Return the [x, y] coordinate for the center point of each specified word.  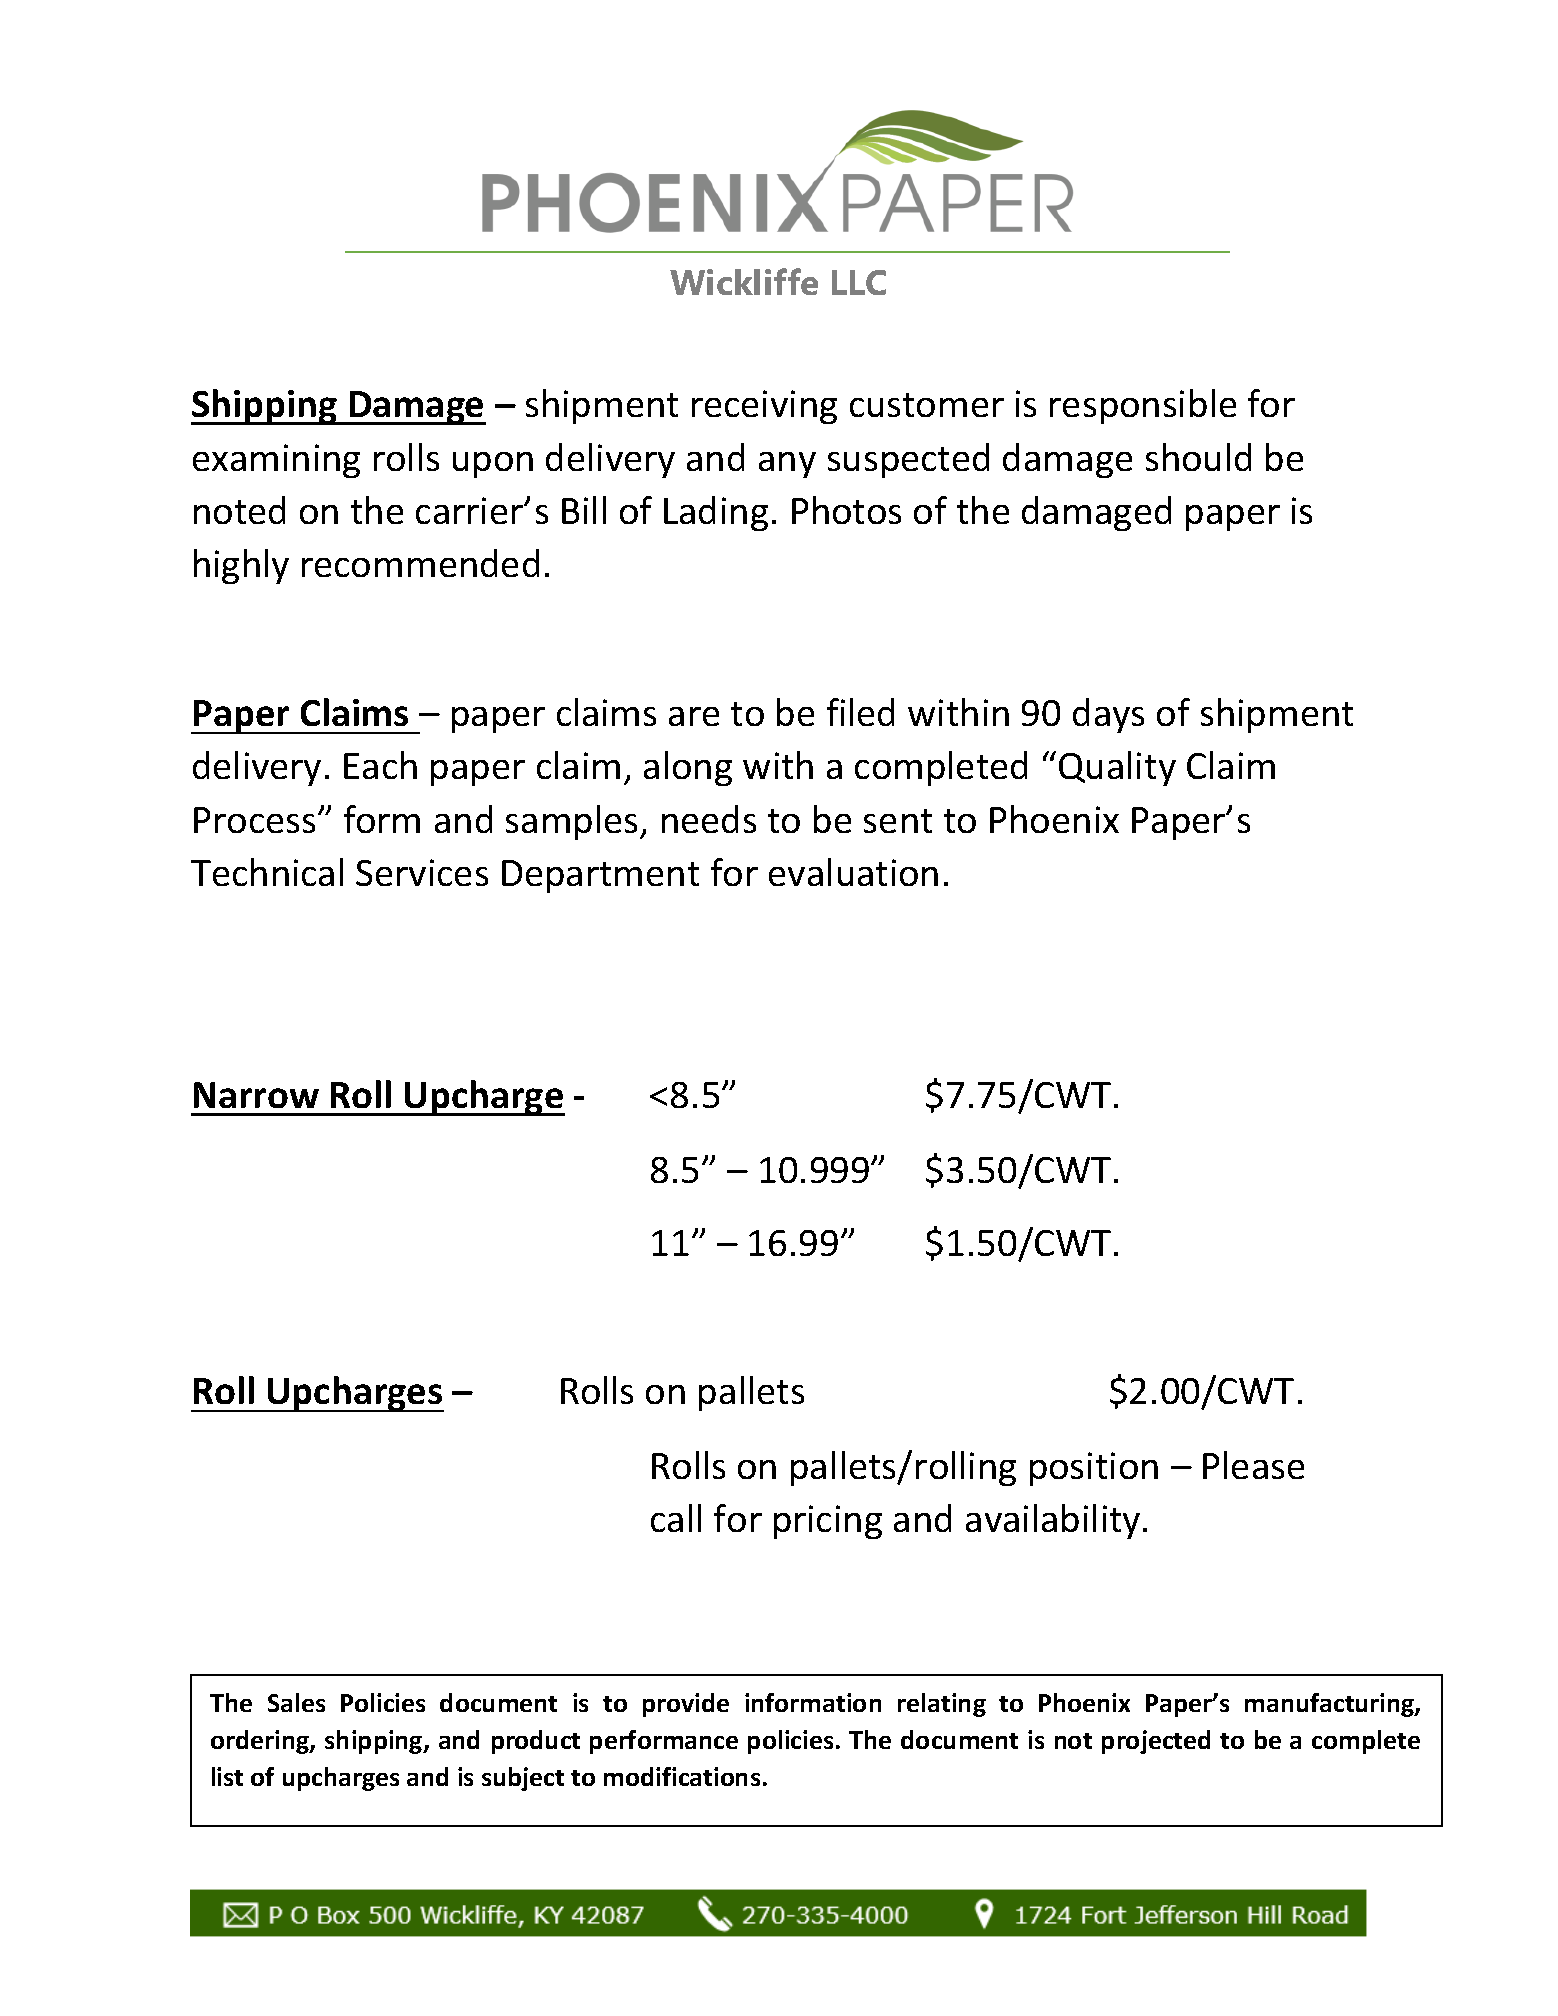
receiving [764, 407]
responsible [1143, 406]
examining [276, 461]
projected [1156, 1742]
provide [686, 1705]
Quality [1117, 768]
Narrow [256, 1095]
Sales [296, 1702]
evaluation [853, 872]
